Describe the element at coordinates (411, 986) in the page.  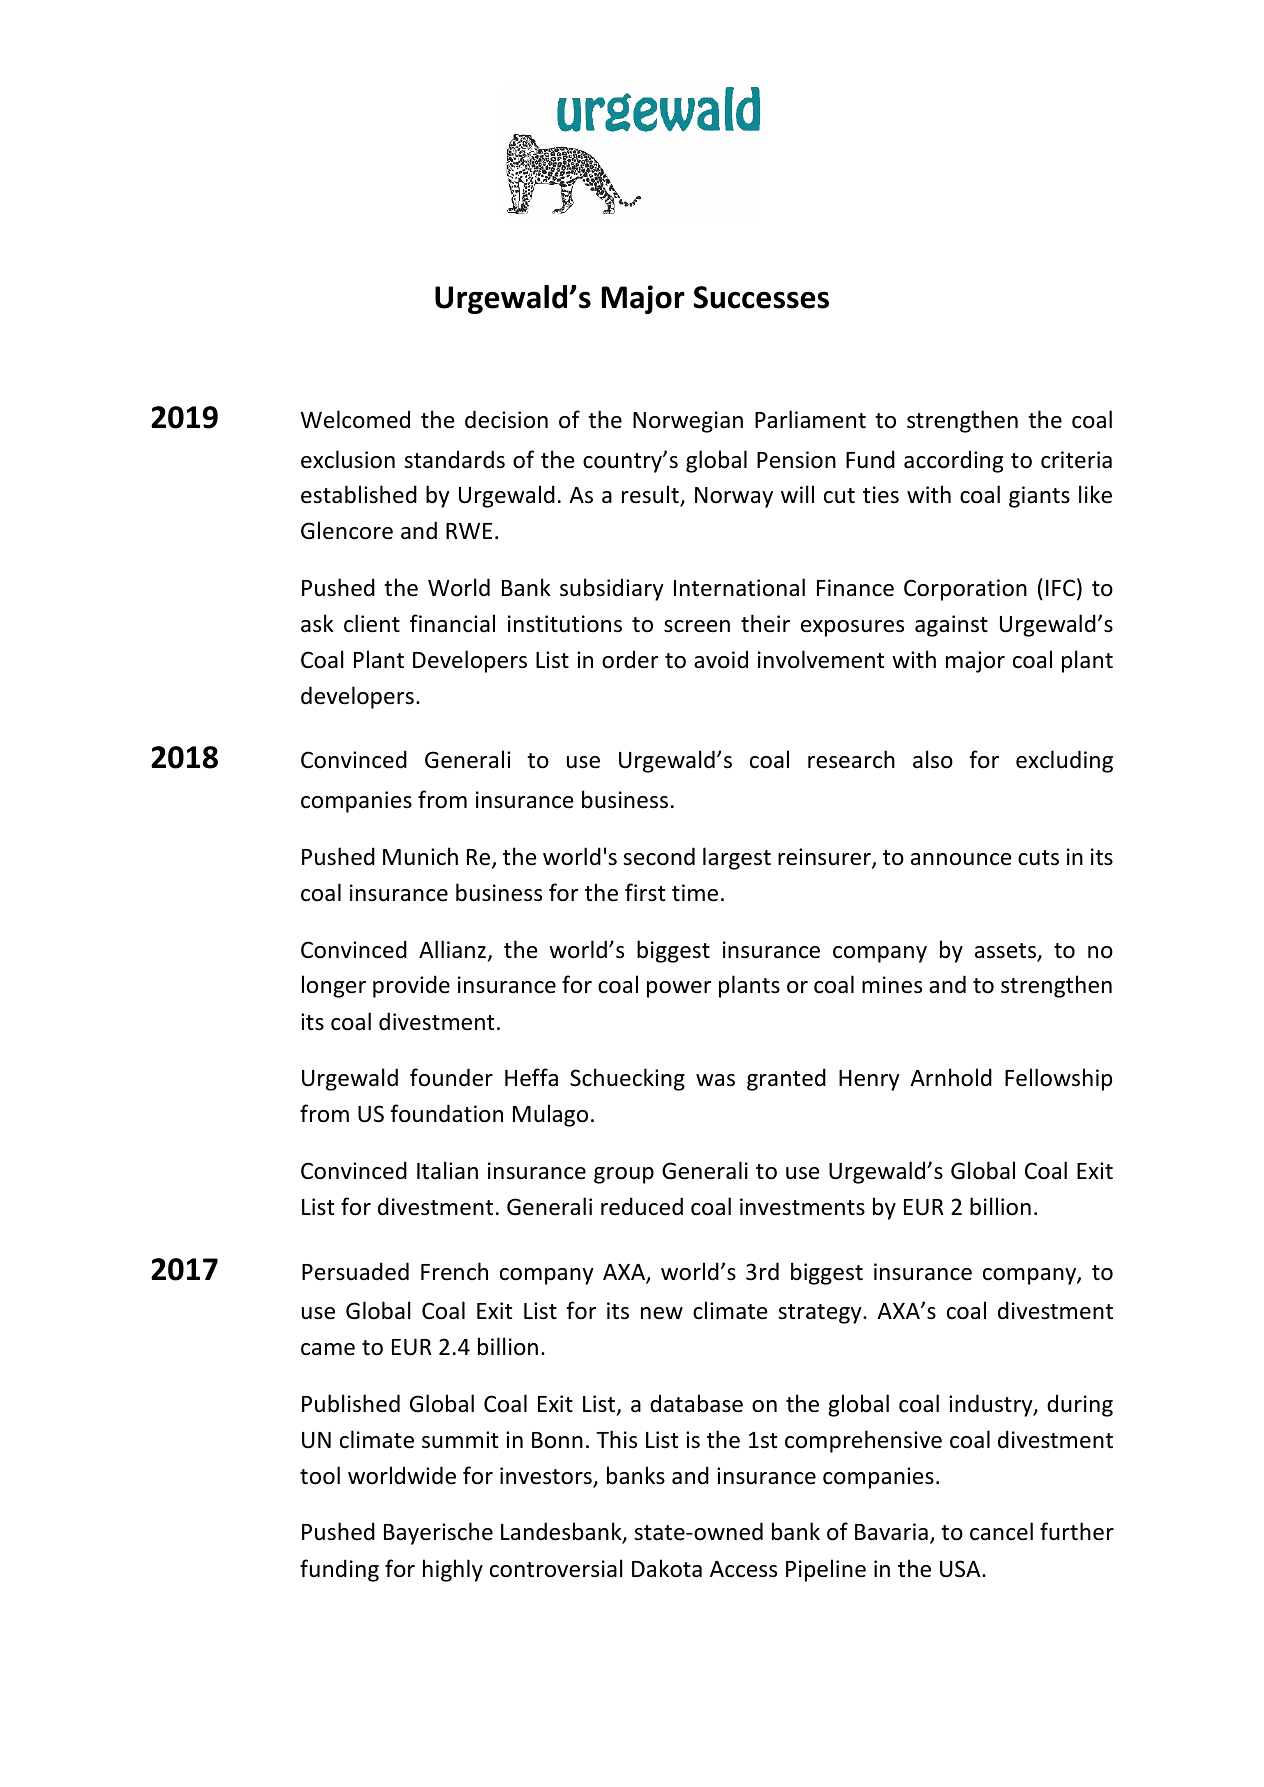
I see `provide` at that location.
